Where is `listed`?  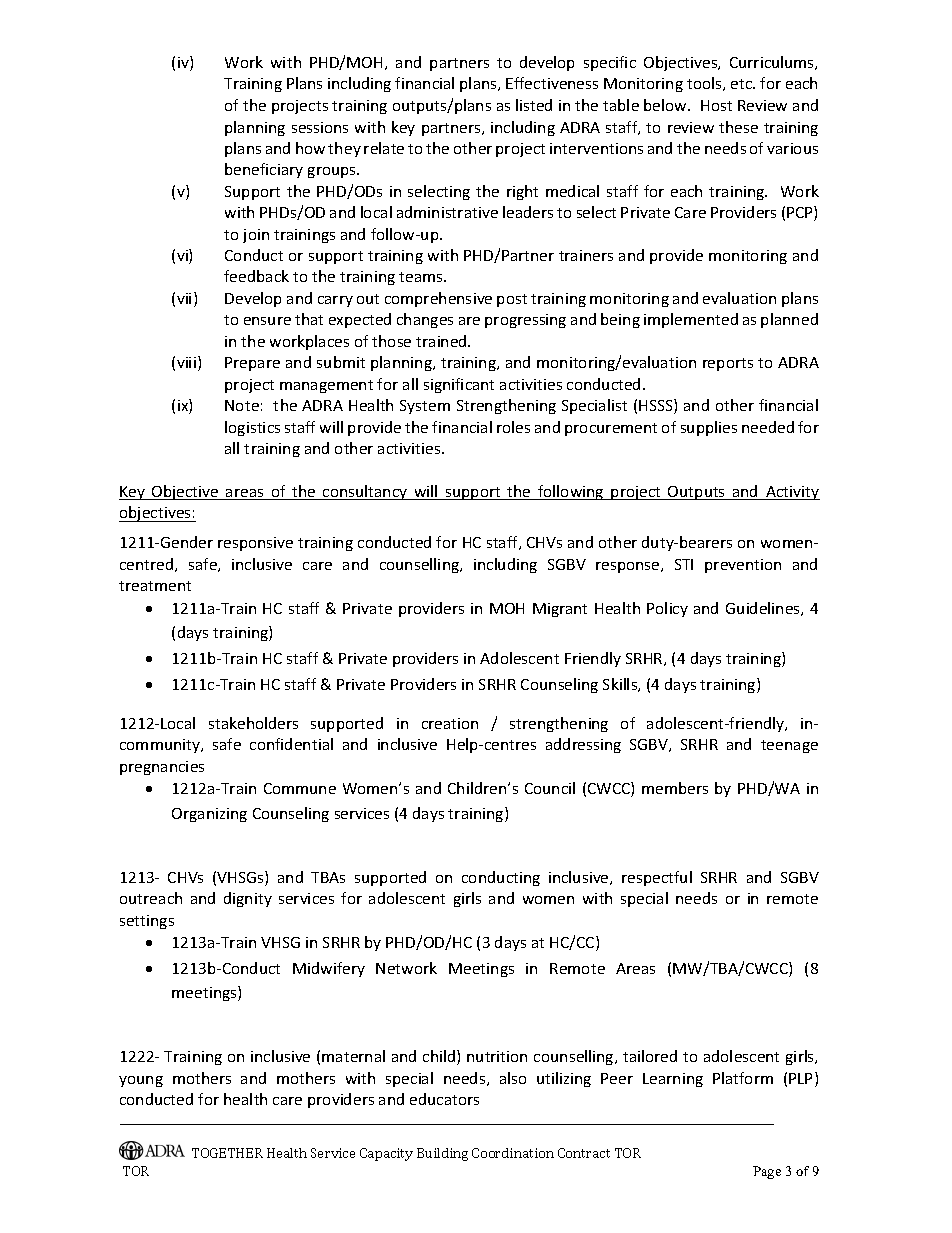
listed is located at coordinates (534, 105).
